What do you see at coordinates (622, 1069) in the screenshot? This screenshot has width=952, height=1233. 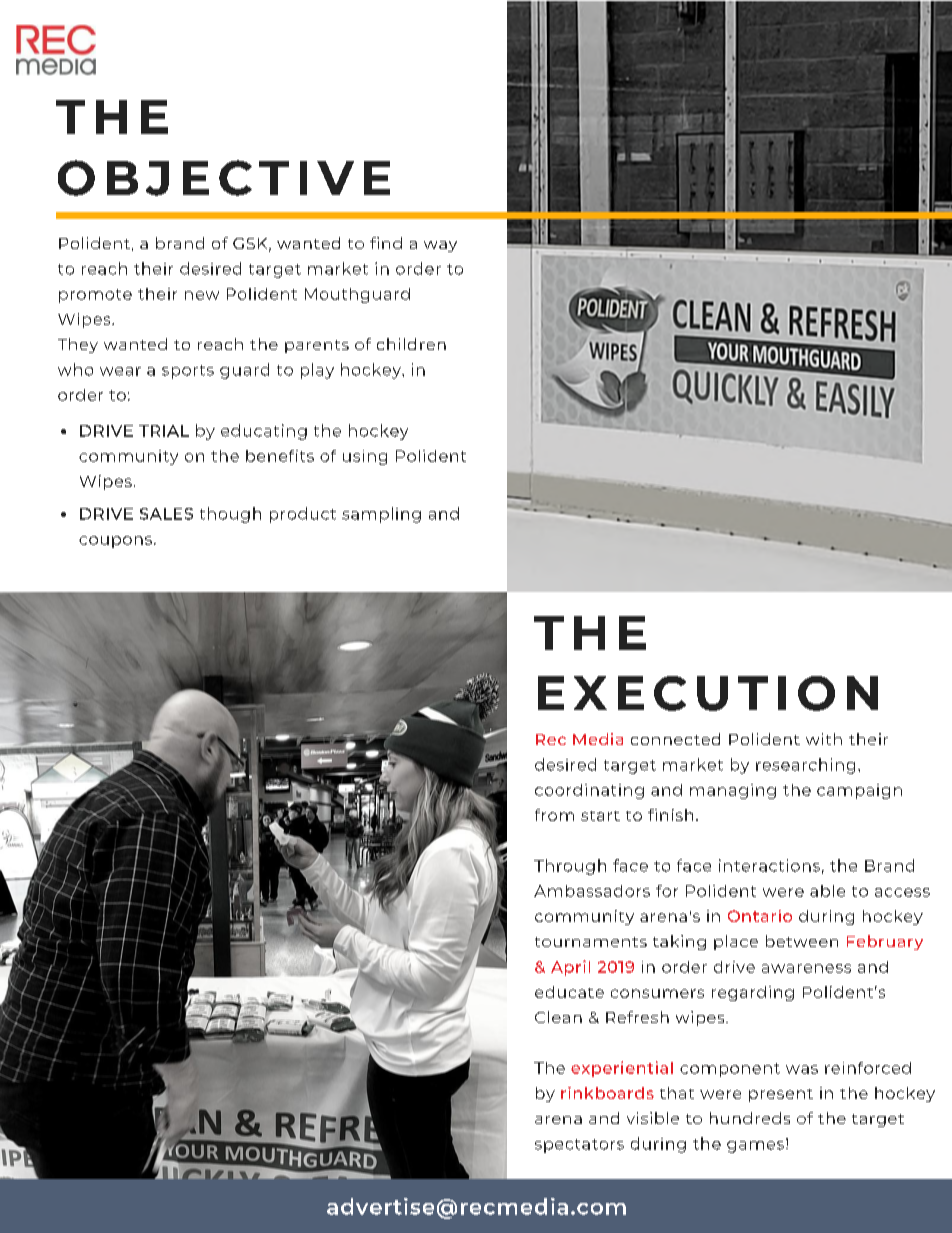 I see `experiential` at bounding box center [622, 1069].
